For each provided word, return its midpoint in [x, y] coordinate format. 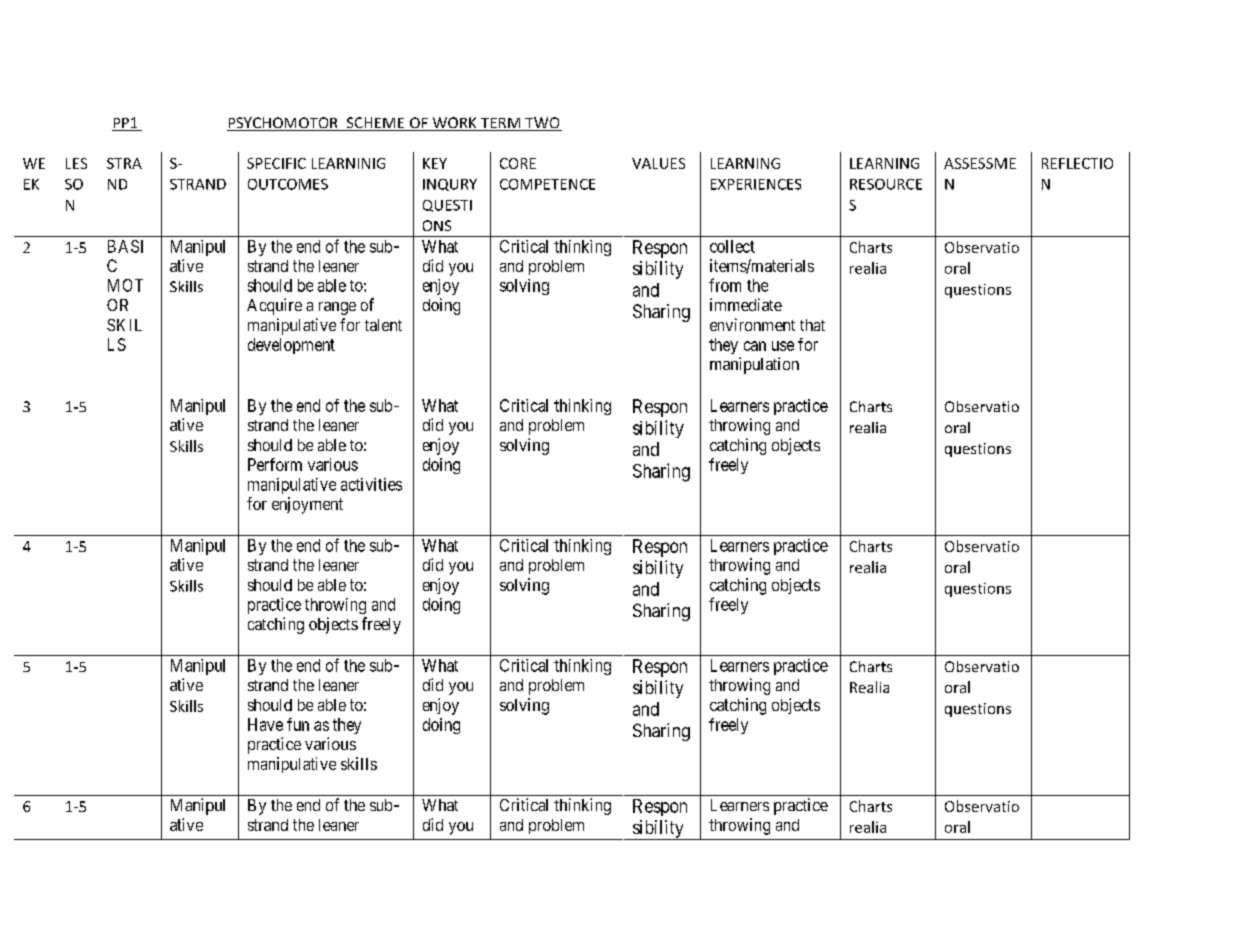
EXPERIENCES [756, 184]
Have [265, 724]
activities [371, 484]
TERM [500, 124]
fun [298, 724]
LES [76, 163]
